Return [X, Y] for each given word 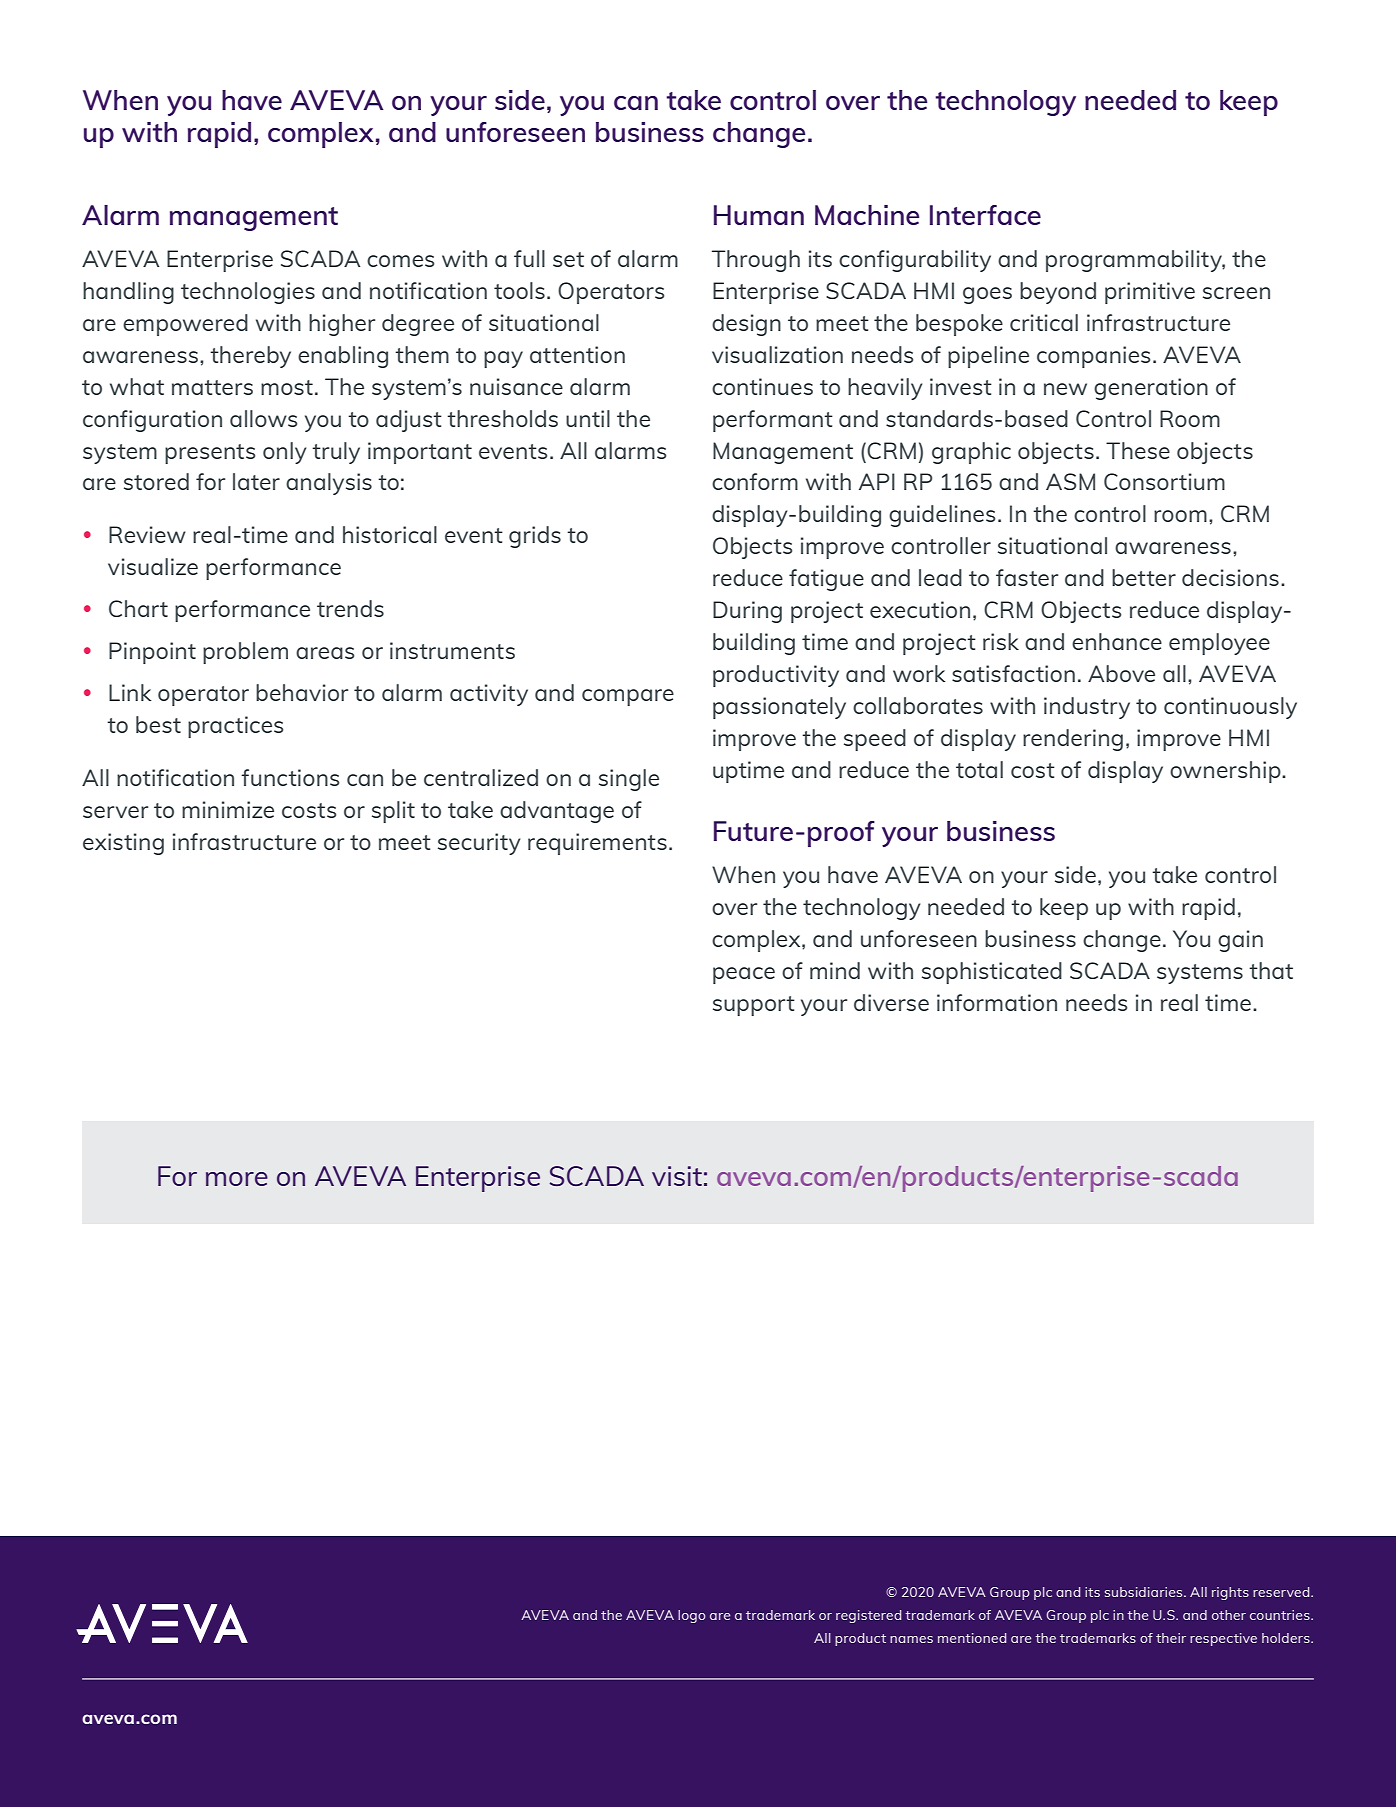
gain [1240, 941]
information [997, 1002]
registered [868, 1616]
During [747, 612]
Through [756, 261]
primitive [1150, 293]
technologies [248, 293]
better [1144, 577]
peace [744, 975]
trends [350, 608]
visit [677, 1176]
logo [692, 1616]
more [237, 1179]
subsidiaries [1145, 1592]
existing [123, 844]
